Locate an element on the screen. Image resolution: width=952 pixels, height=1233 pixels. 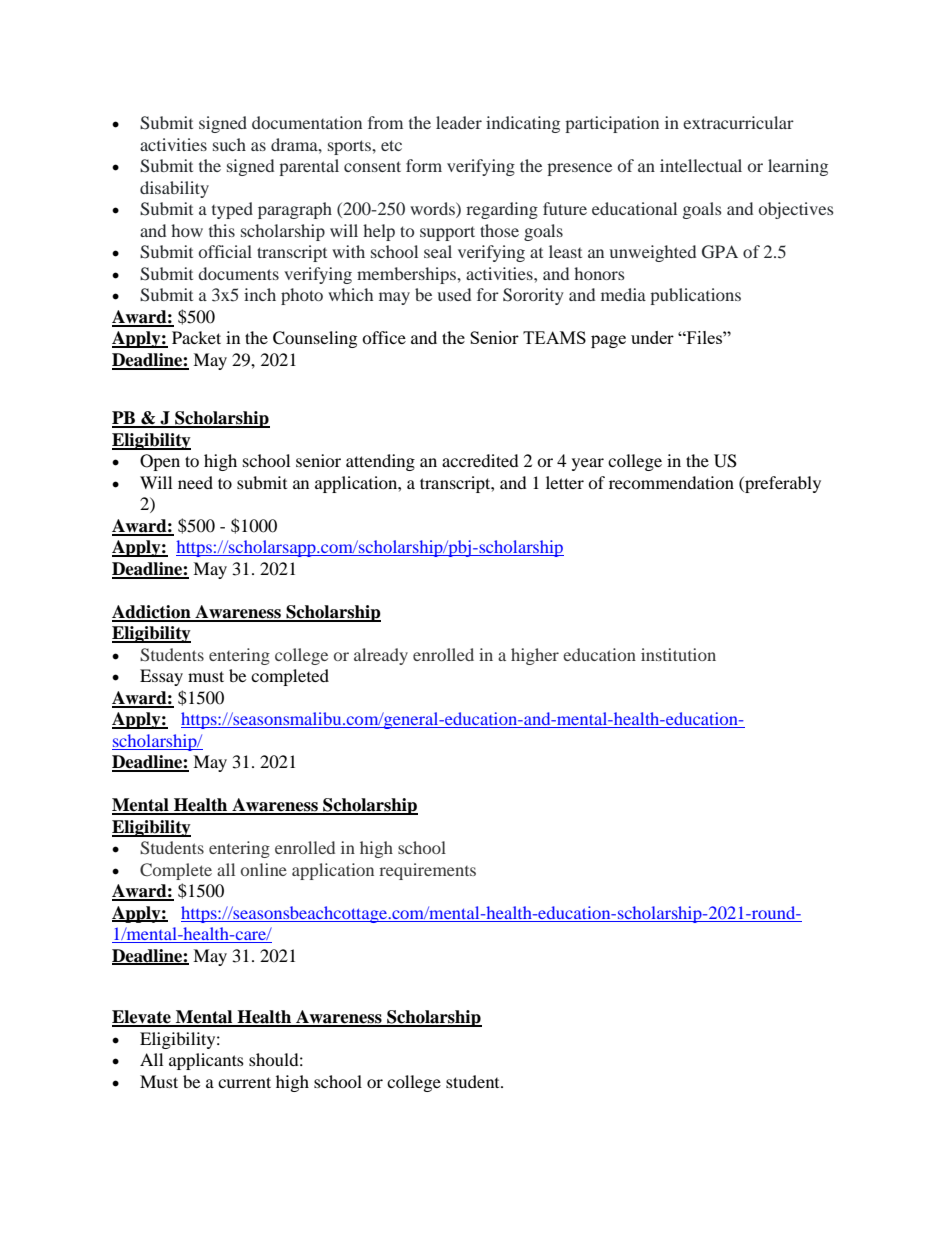
recommendation is located at coordinates (671, 482).
